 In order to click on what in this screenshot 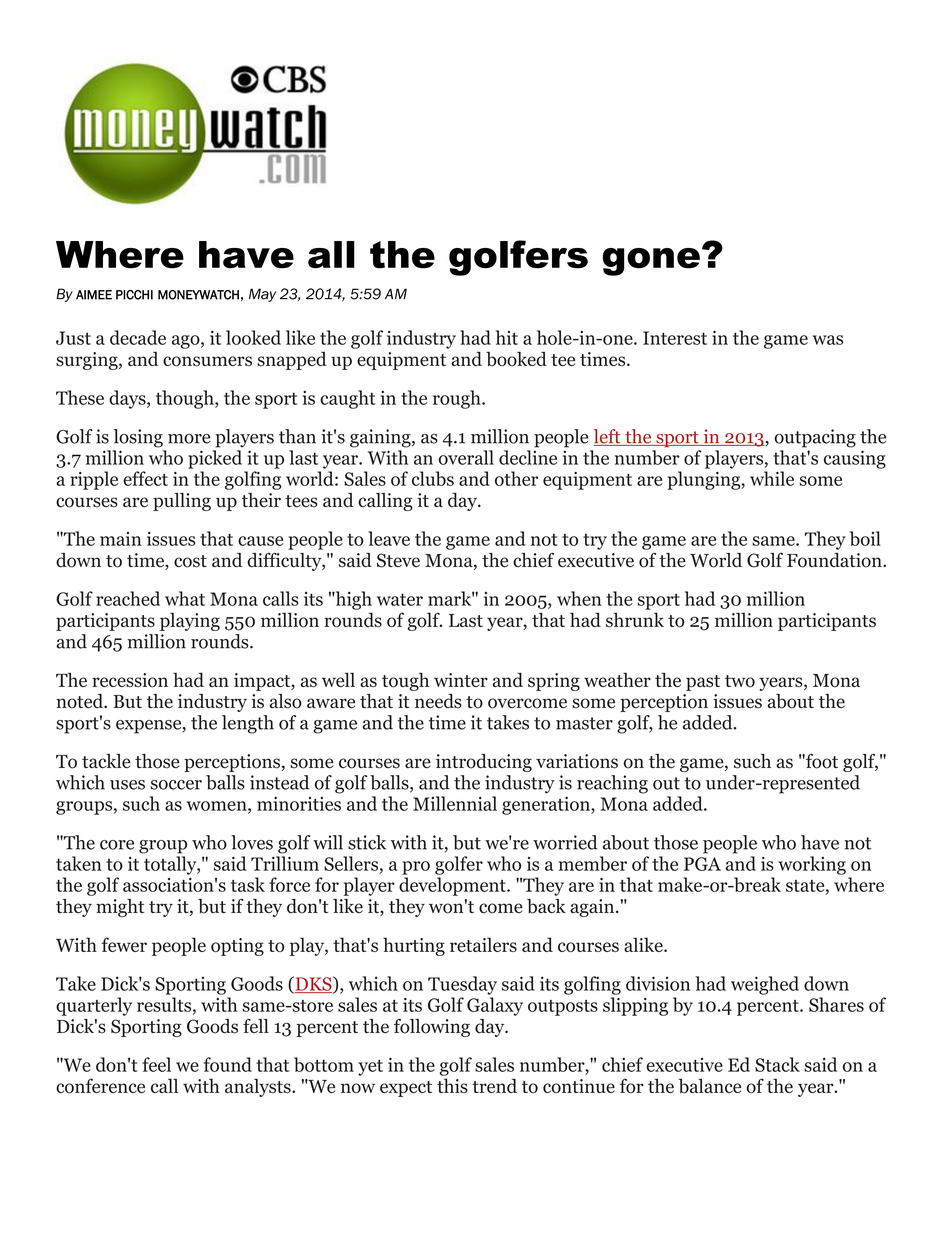, I will do `click(185, 598)`.
